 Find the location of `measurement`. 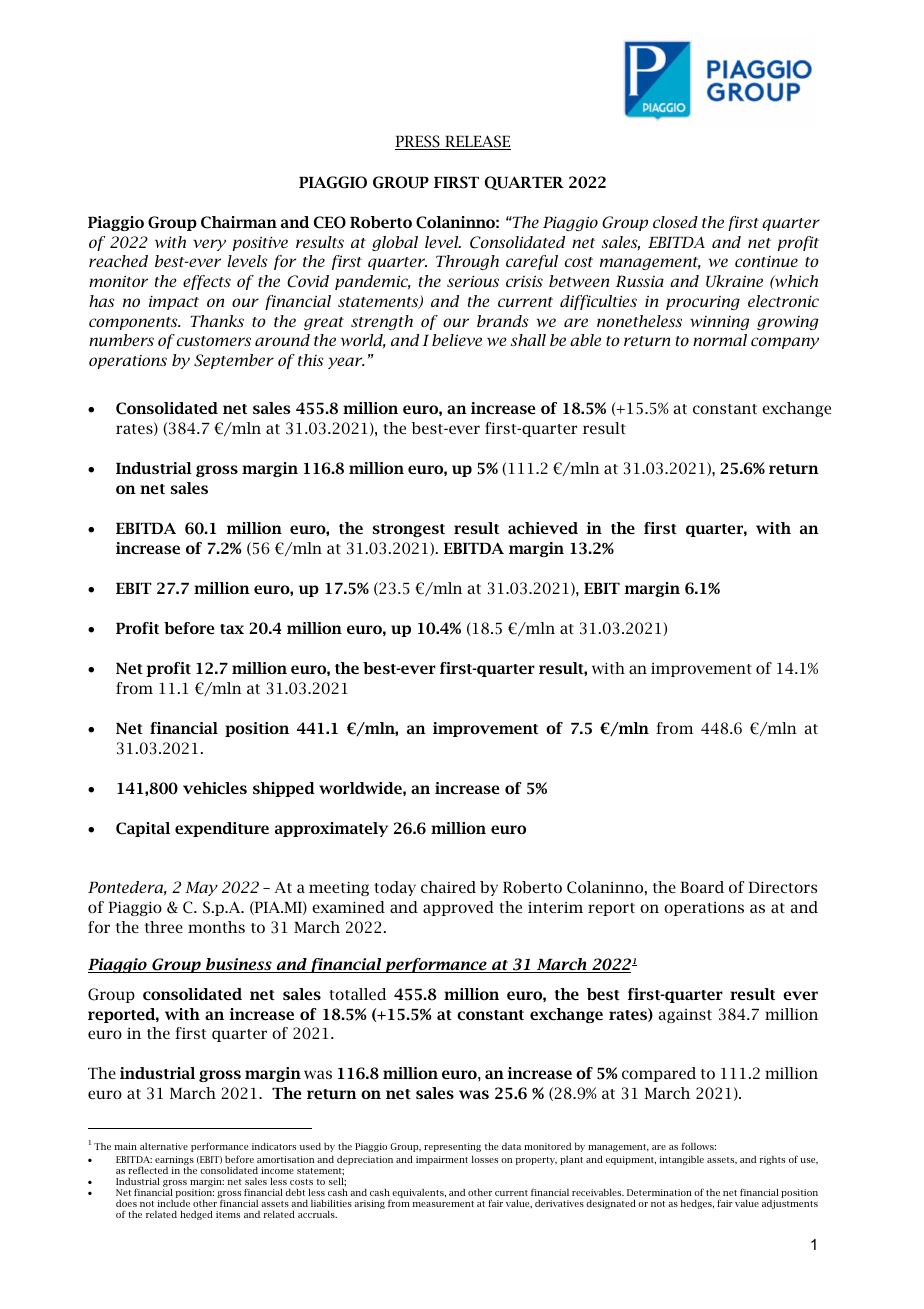

measurement is located at coordinates (443, 1204).
